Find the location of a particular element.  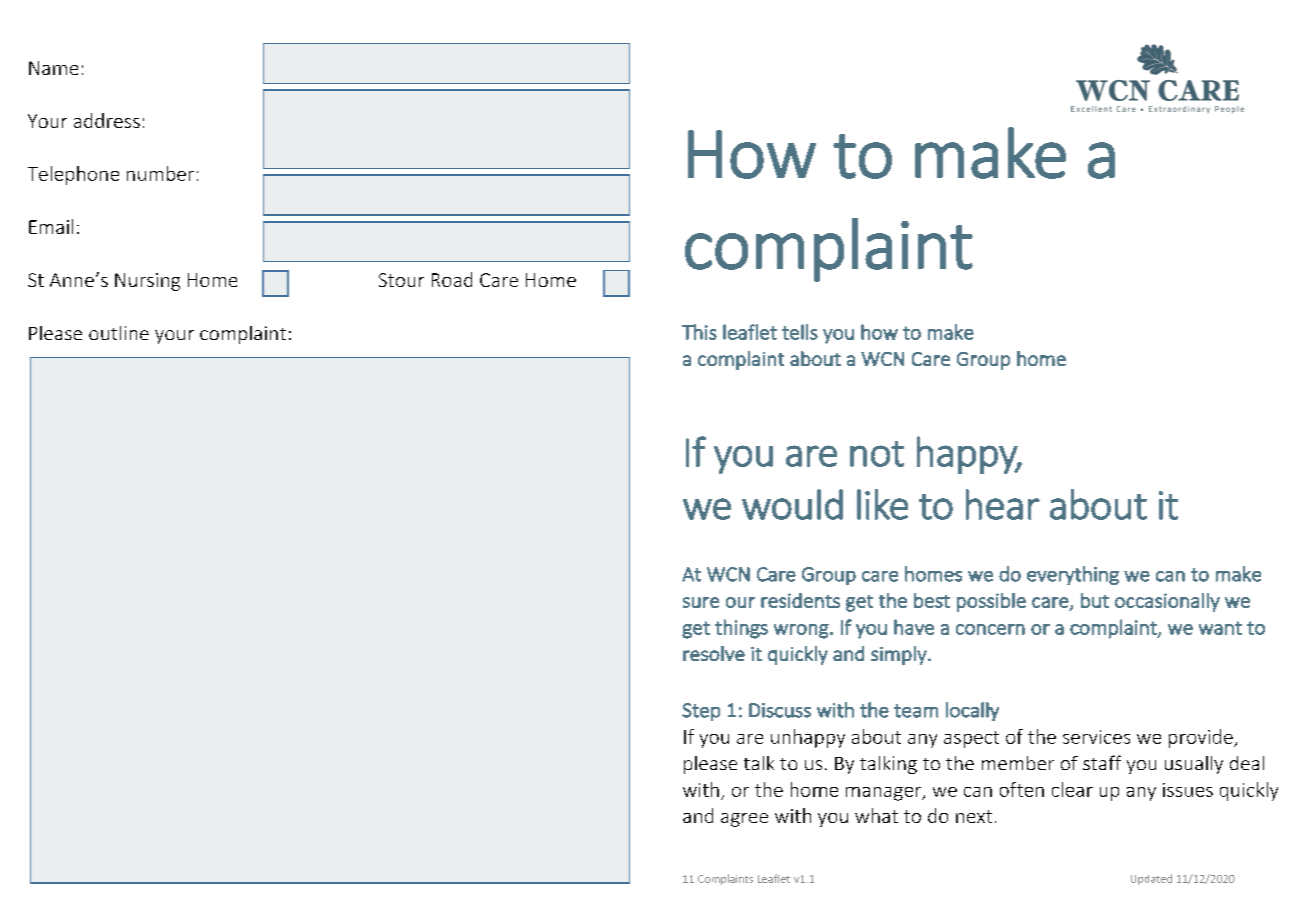

would is located at coordinates (792, 504).
